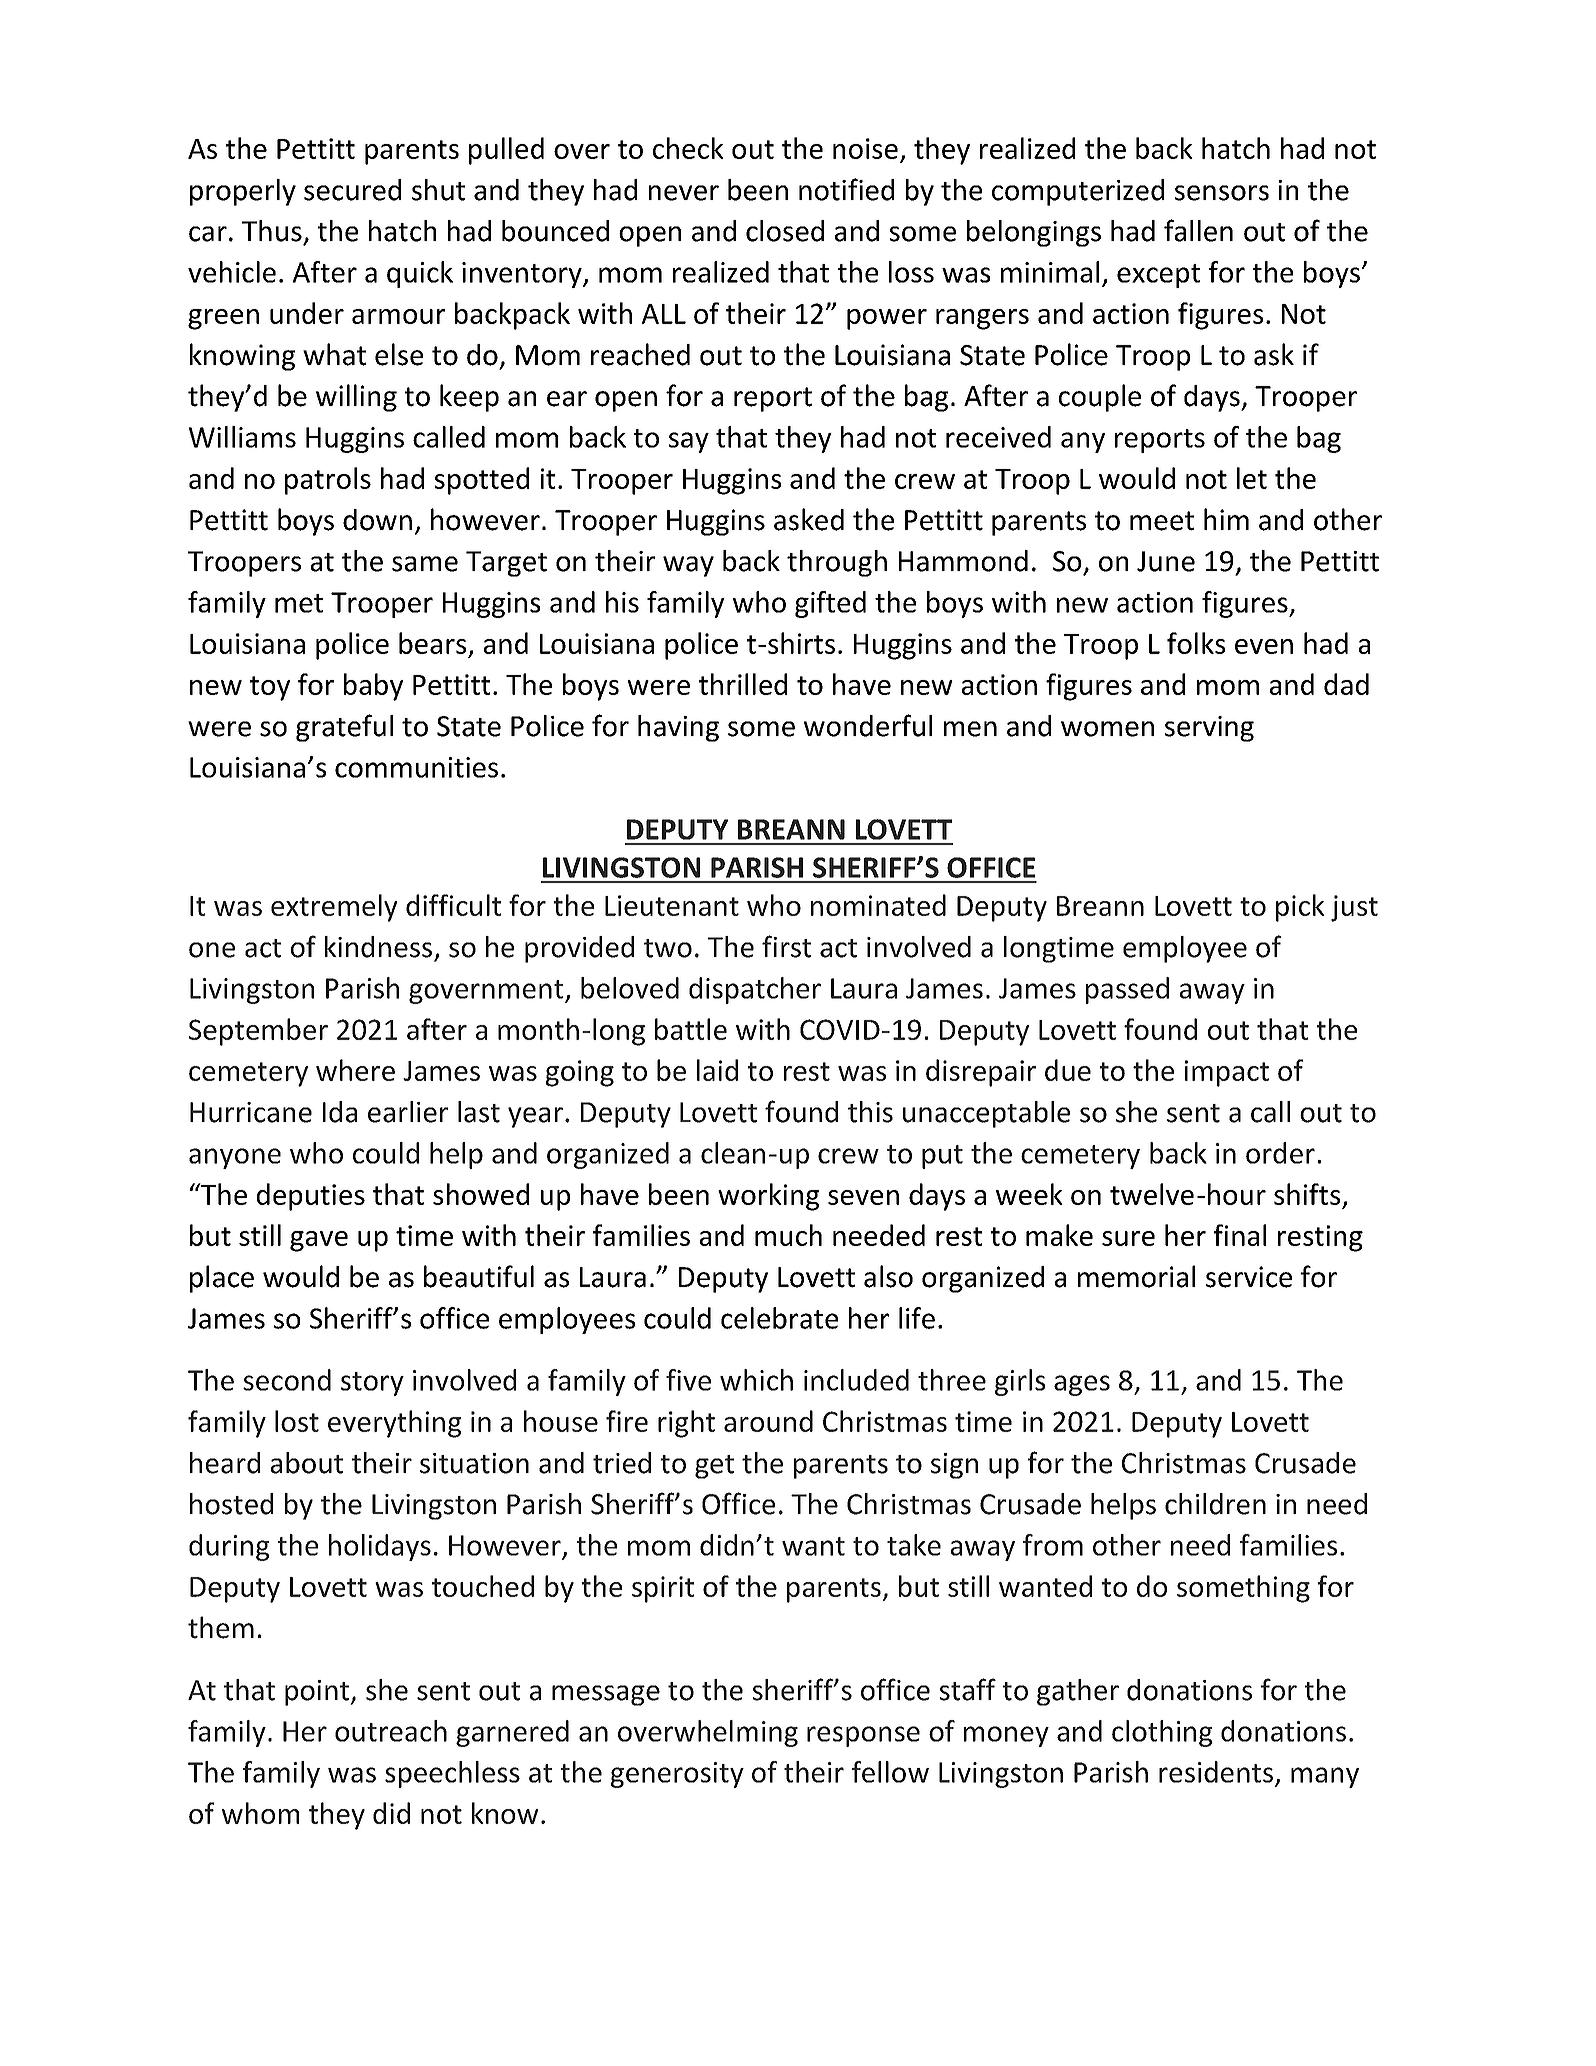 Image resolution: width=1596 pixels, height=2066 pixels. Describe the element at coordinates (1216, 1772) in the screenshot. I see `residents` at that location.
